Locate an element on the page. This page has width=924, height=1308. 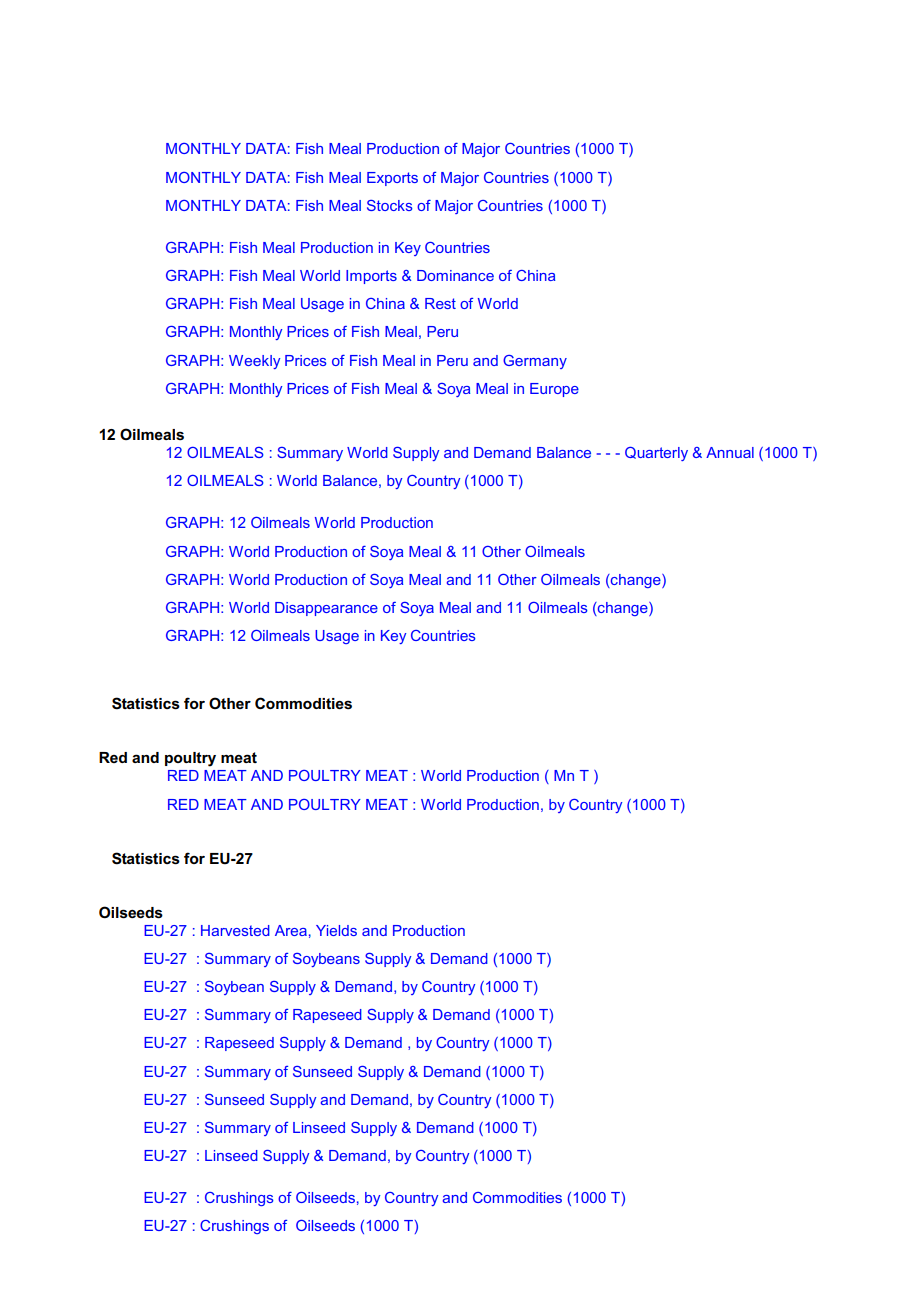
Stocks is located at coordinates (390, 205).
